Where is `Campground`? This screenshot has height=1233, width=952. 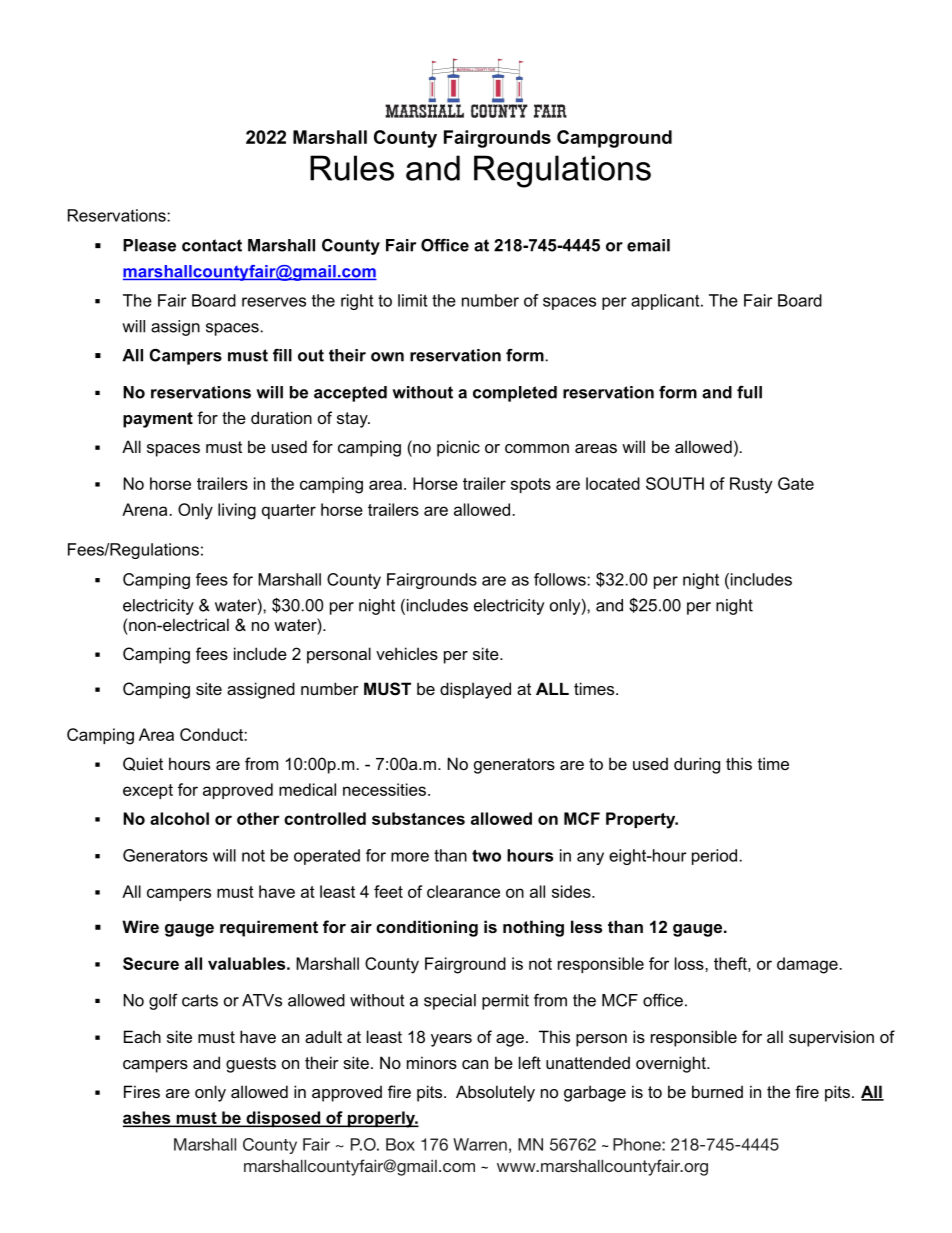
Campground is located at coordinates (614, 139).
